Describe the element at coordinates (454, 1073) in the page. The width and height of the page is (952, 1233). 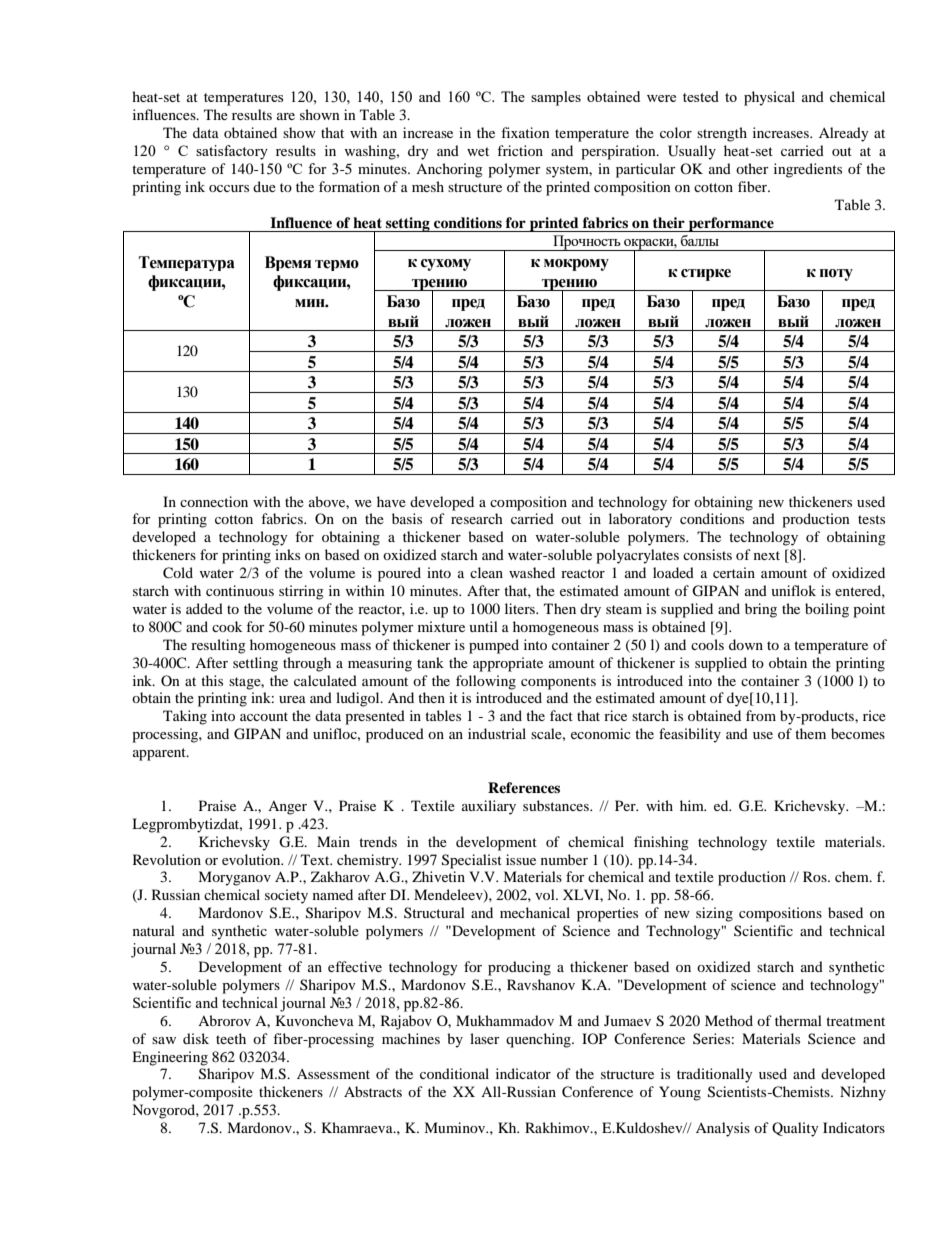
I see `conditional` at that location.
